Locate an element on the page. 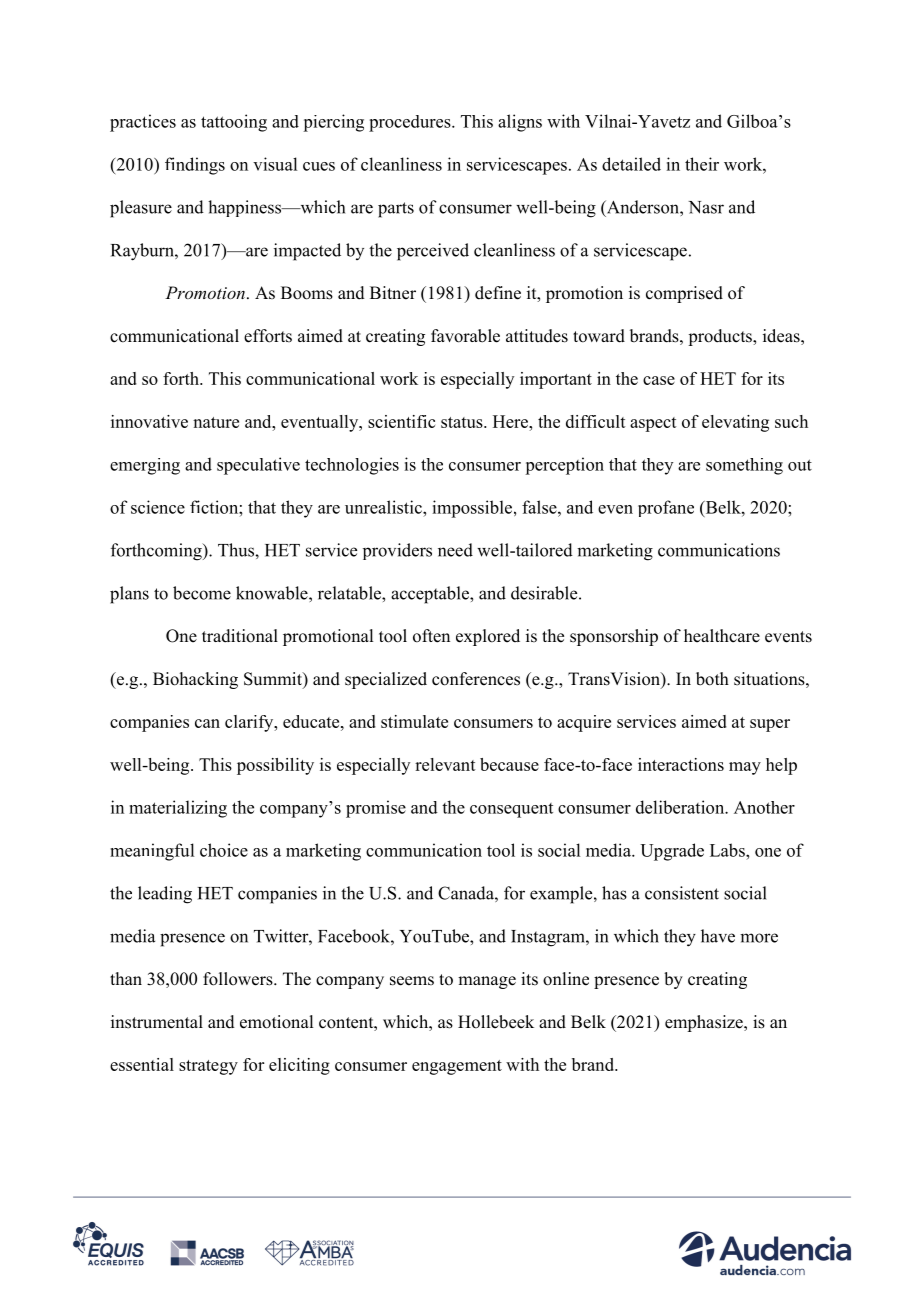  findings is located at coordinates (195, 166).
